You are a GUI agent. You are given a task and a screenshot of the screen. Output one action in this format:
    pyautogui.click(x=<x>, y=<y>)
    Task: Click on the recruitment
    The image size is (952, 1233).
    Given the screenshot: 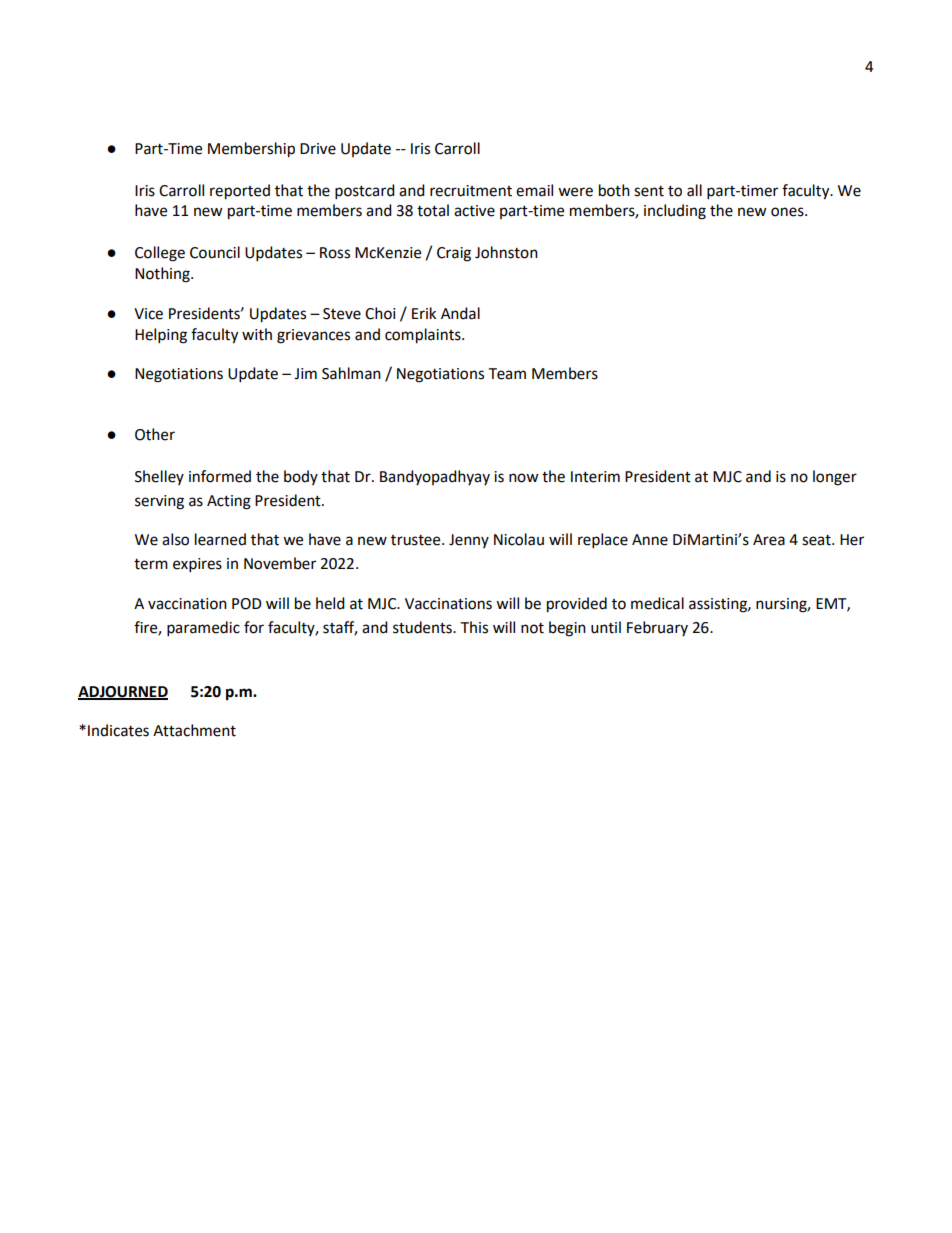 What is the action you would take?
    pyautogui.click(x=471, y=191)
